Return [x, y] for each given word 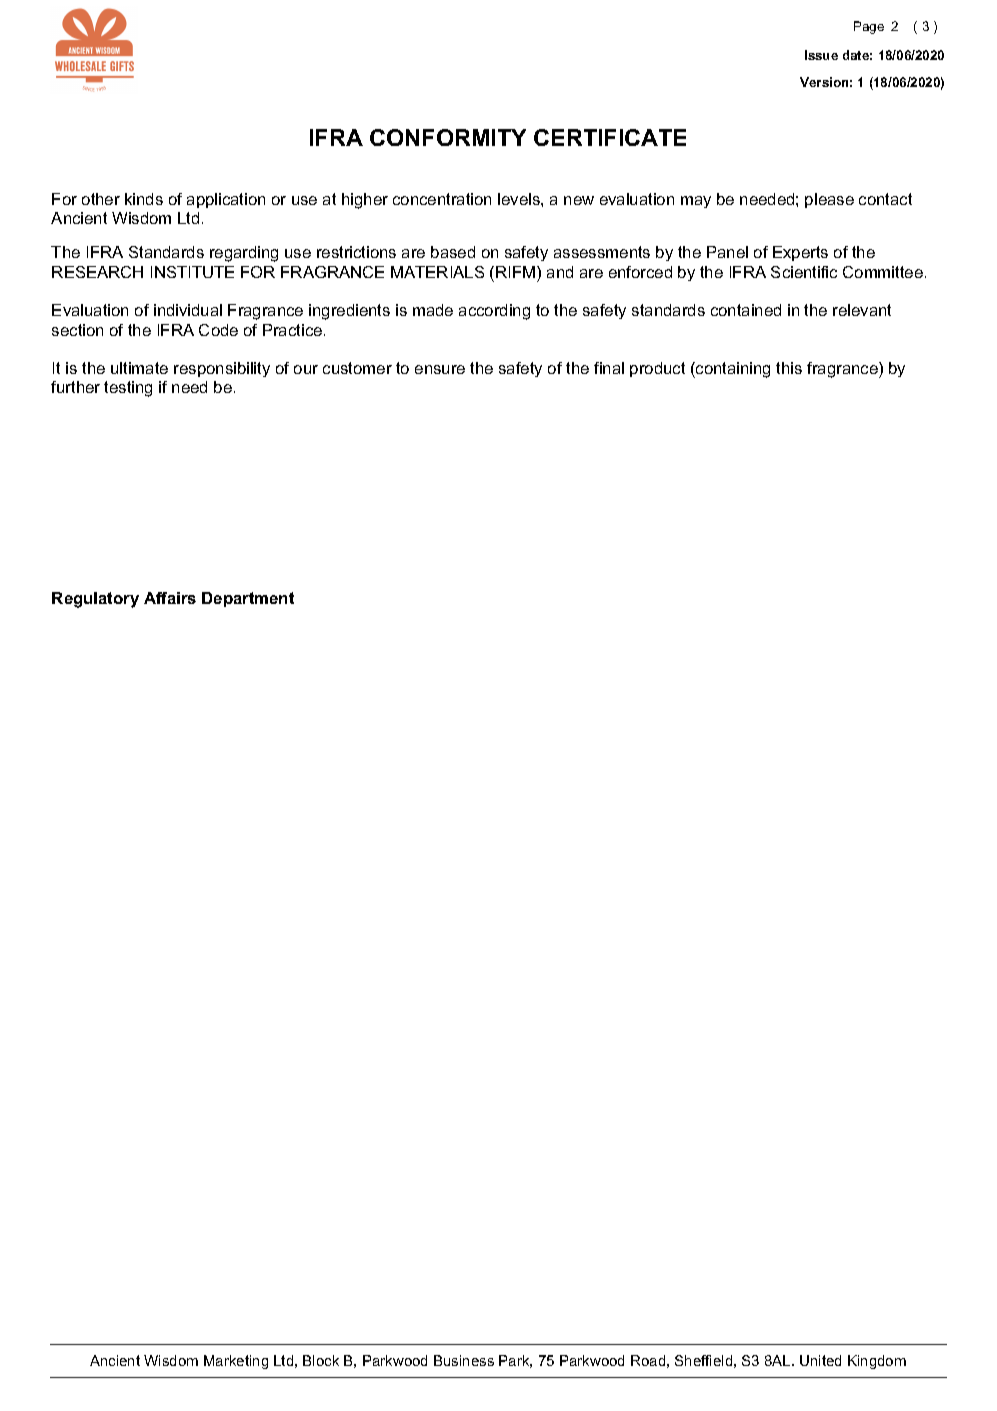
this [789, 368]
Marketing [236, 1362]
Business [464, 1360]
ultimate [139, 368]
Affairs [170, 598]
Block [321, 1360]
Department [248, 599]
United [820, 1360]
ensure [440, 369]
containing [732, 370]
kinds [144, 199]
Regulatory [95, 600]
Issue [821, 55]
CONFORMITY [448, 137]
